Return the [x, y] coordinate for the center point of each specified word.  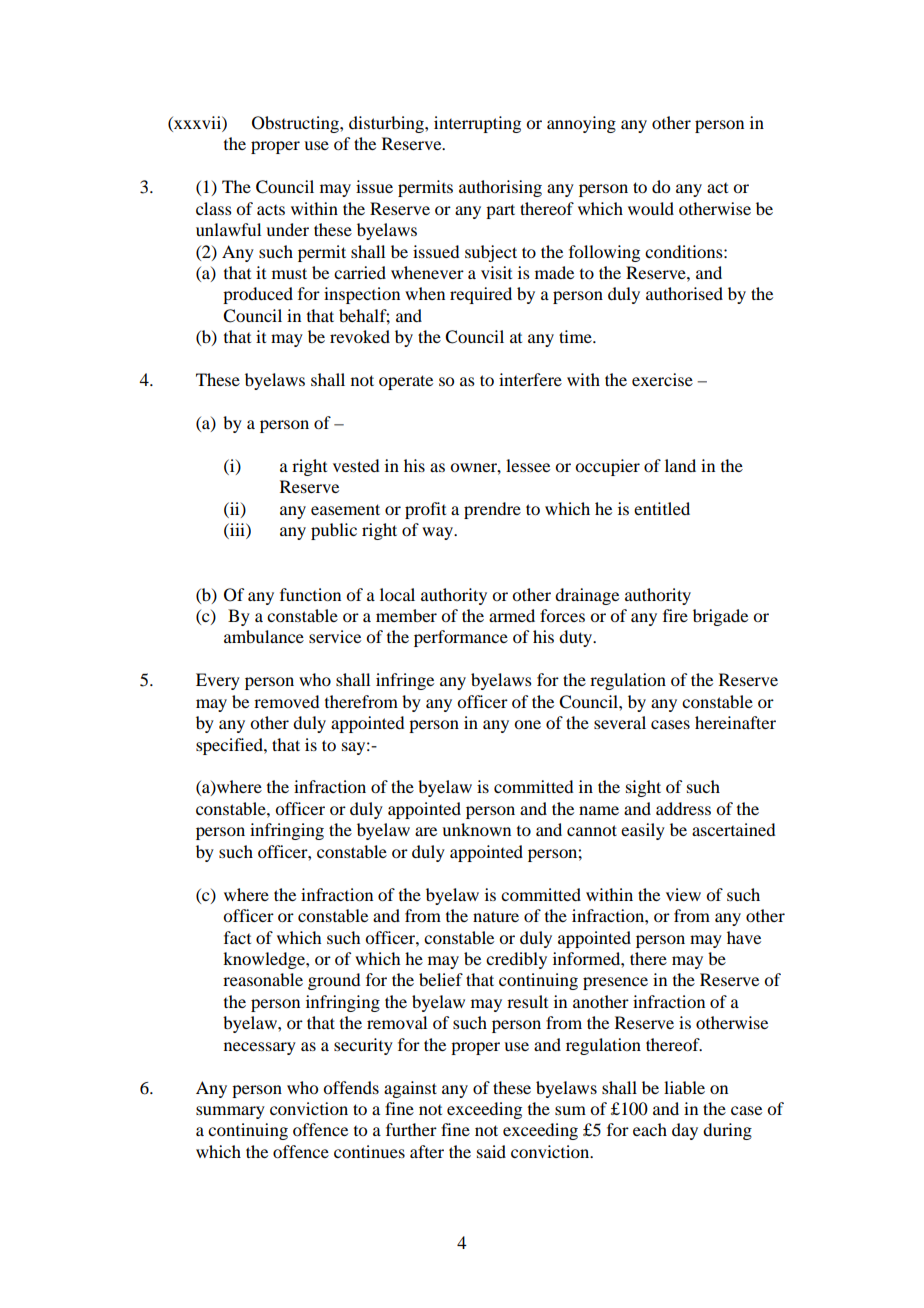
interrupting [477, 124]
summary [230, 1112]
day [685, 1131]
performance [461, 638]
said [491, 1151]
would [651, 208]
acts [271, 210]
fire [675, 615]
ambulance [264, 636]
